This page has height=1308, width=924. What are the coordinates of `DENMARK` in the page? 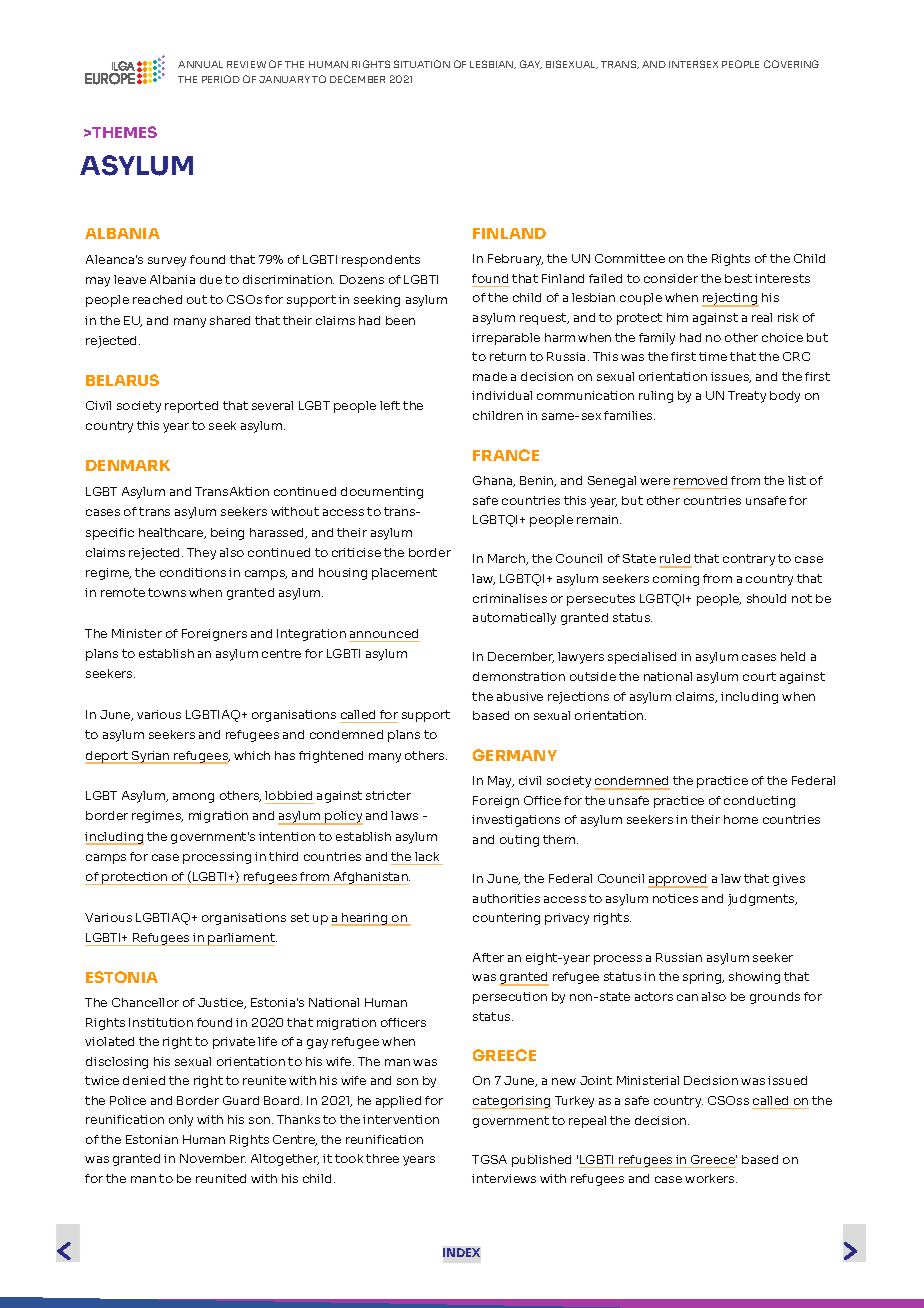 It's located at (128, 465).
